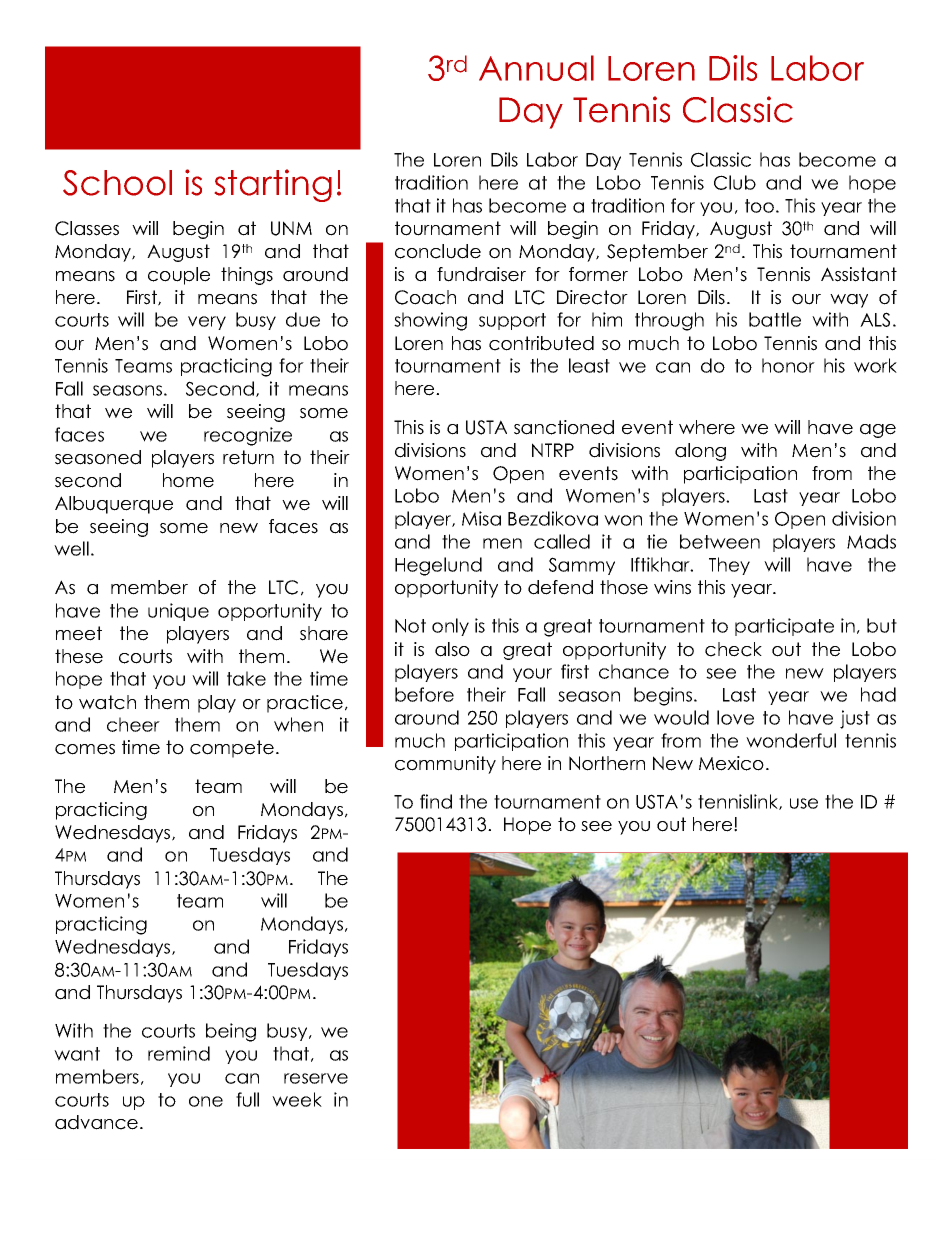 The width and height of the screenshot is (952, 1233). Describe the element at coordinates (700, 452) in the screenshot. I see `along` at that location.
